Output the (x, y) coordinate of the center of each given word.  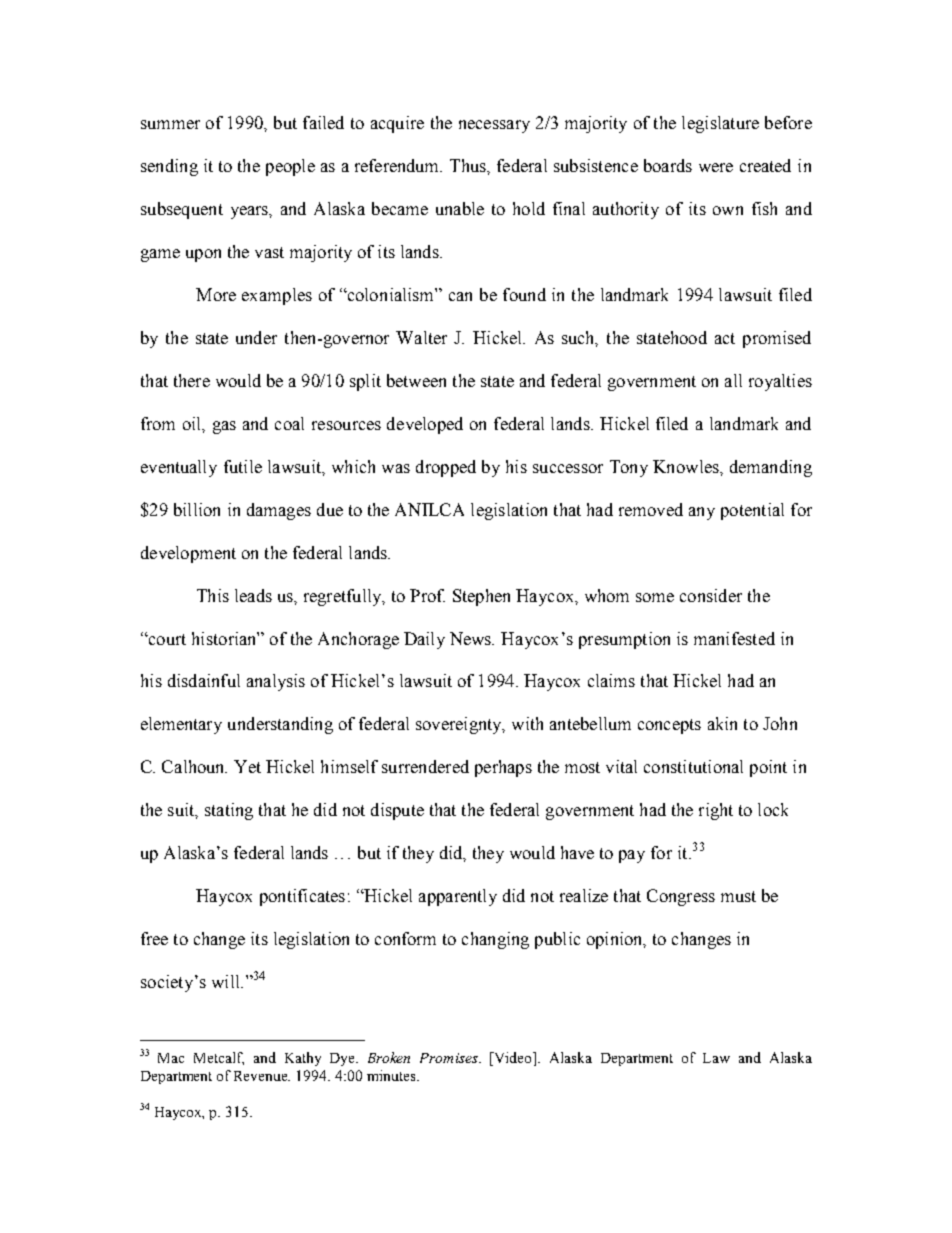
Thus (469, 165)
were (716, 167)
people (290, 167)
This (213, 595)
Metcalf (219, 1058)
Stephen (481, 597)
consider (711, 595)
